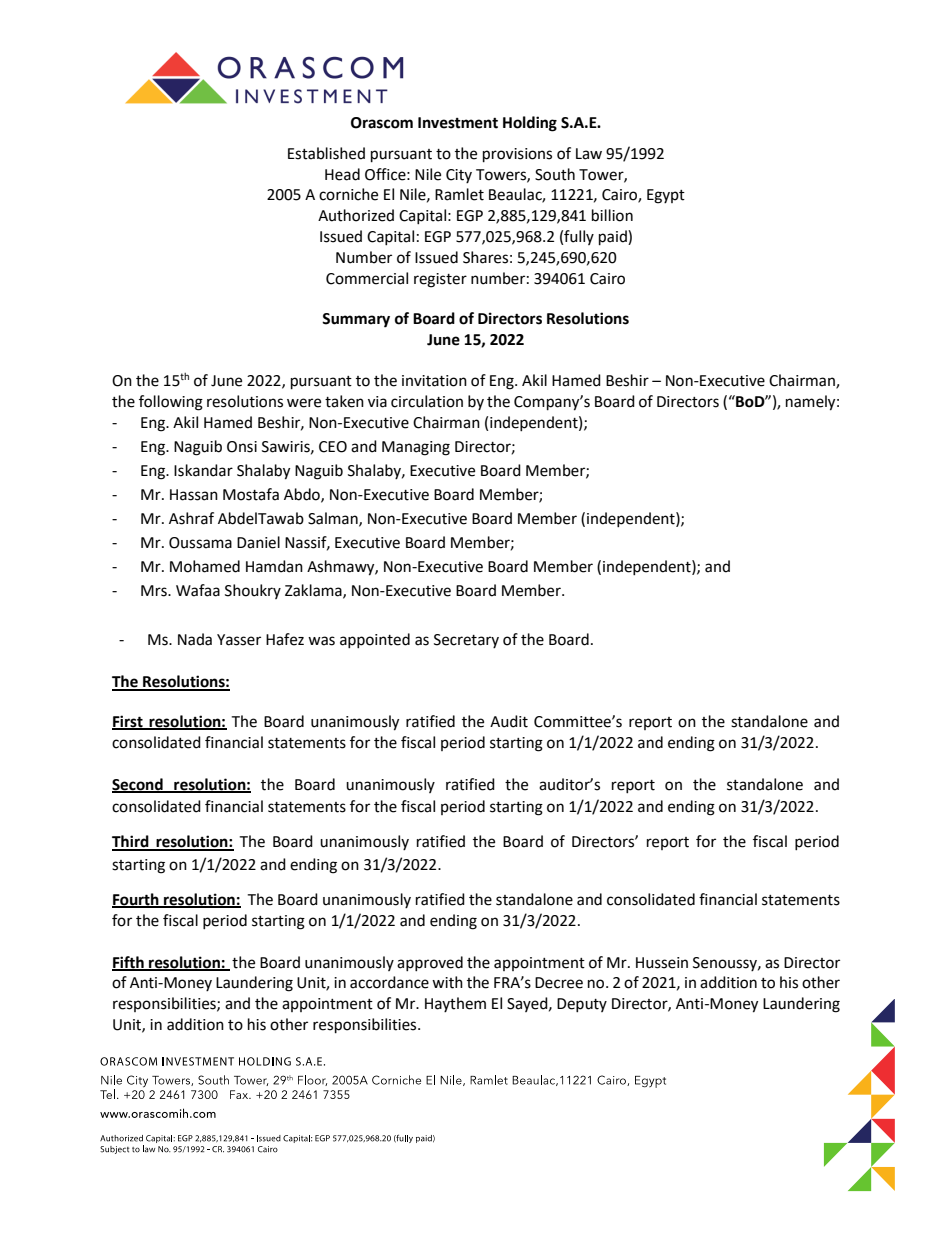  I want to click on appointed, so click(375, 640).
